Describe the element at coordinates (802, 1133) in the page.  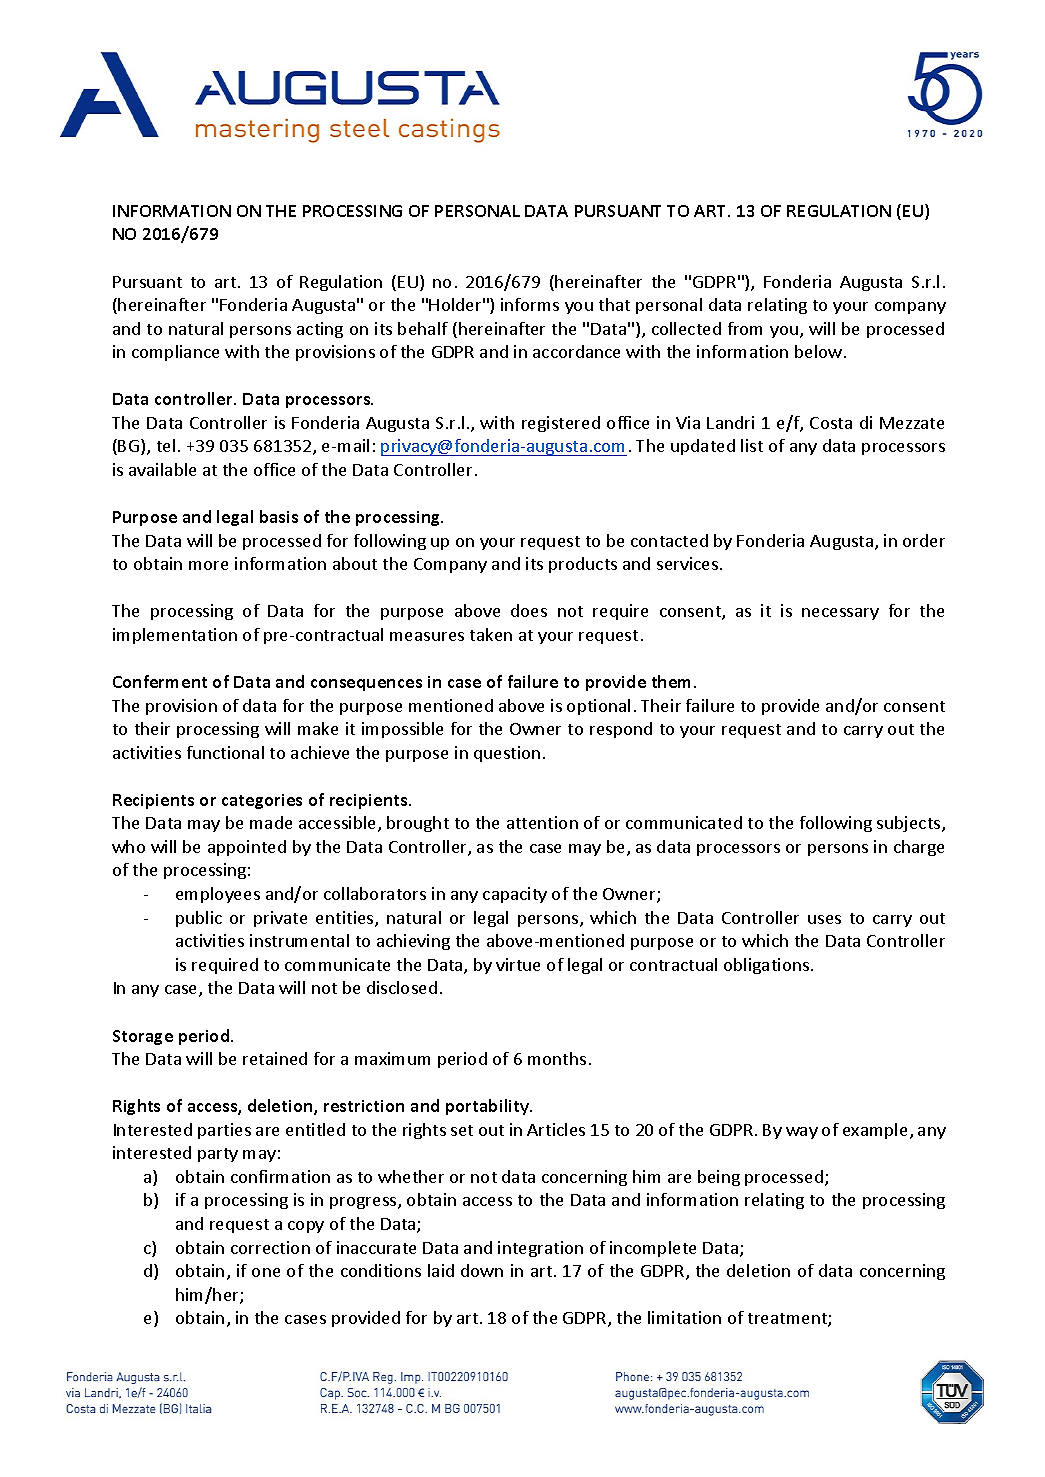
I see `way` at that location.
